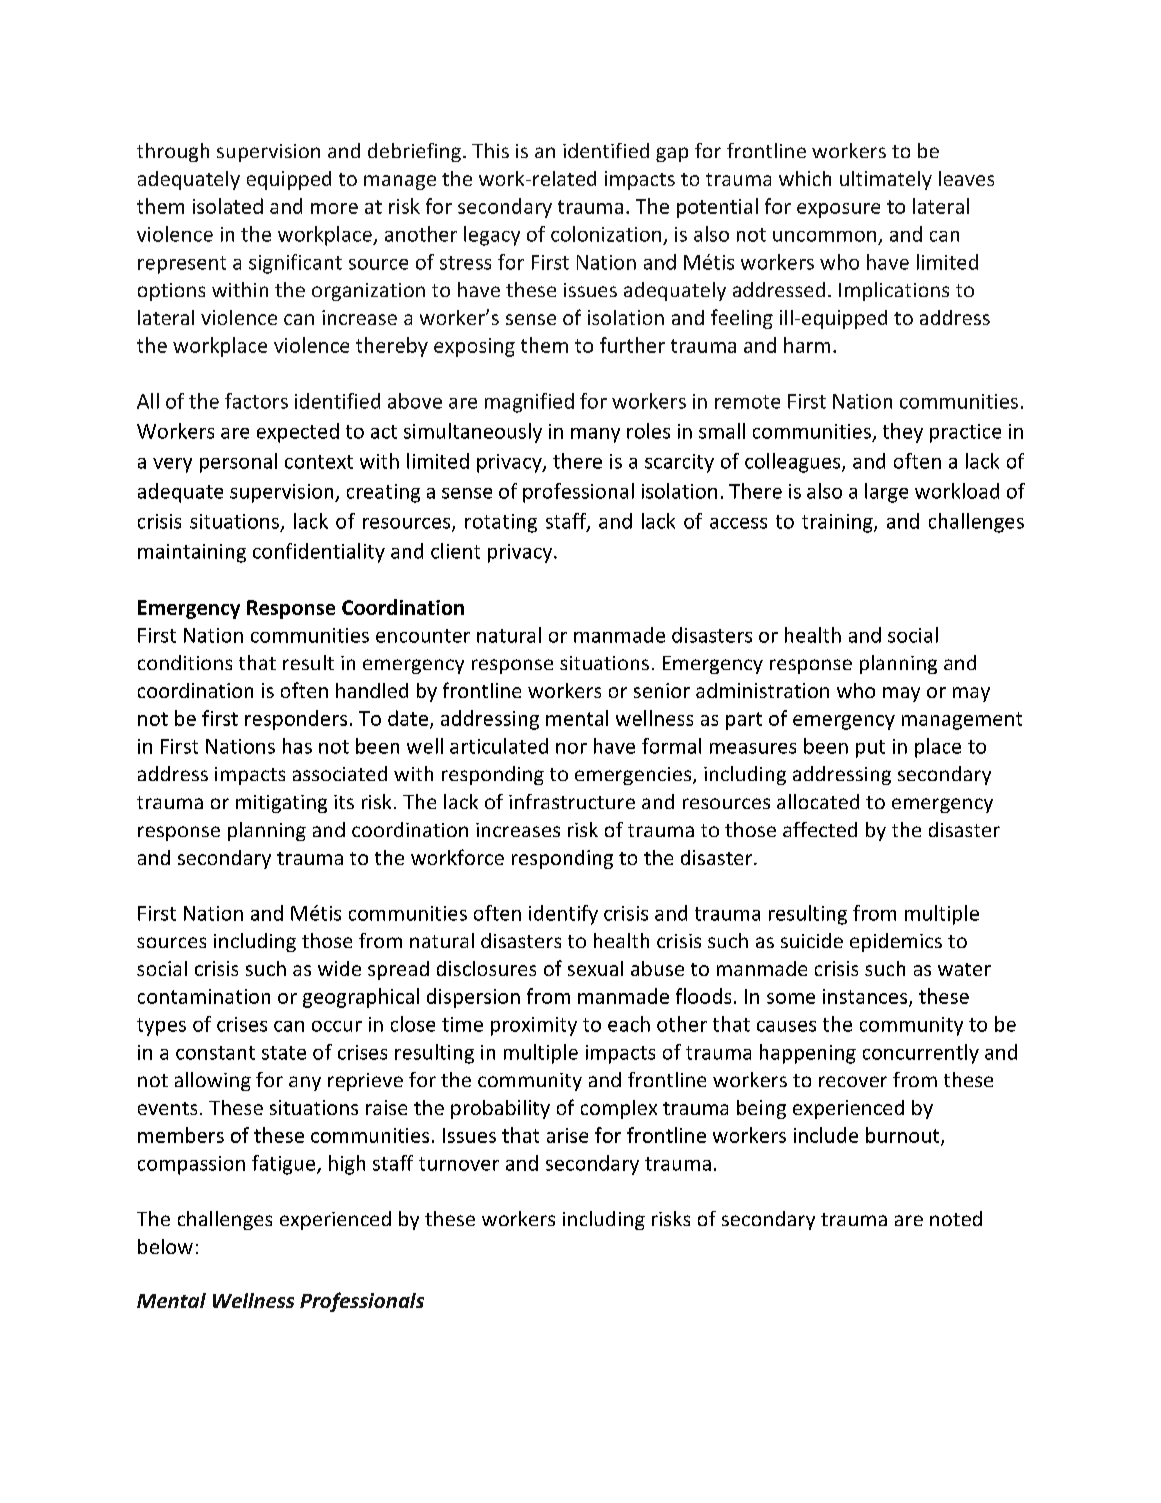 This page has height=1503, width=1161. Describe the element at coordinates (956, 1218) in the page. I see `noted` at that location.
